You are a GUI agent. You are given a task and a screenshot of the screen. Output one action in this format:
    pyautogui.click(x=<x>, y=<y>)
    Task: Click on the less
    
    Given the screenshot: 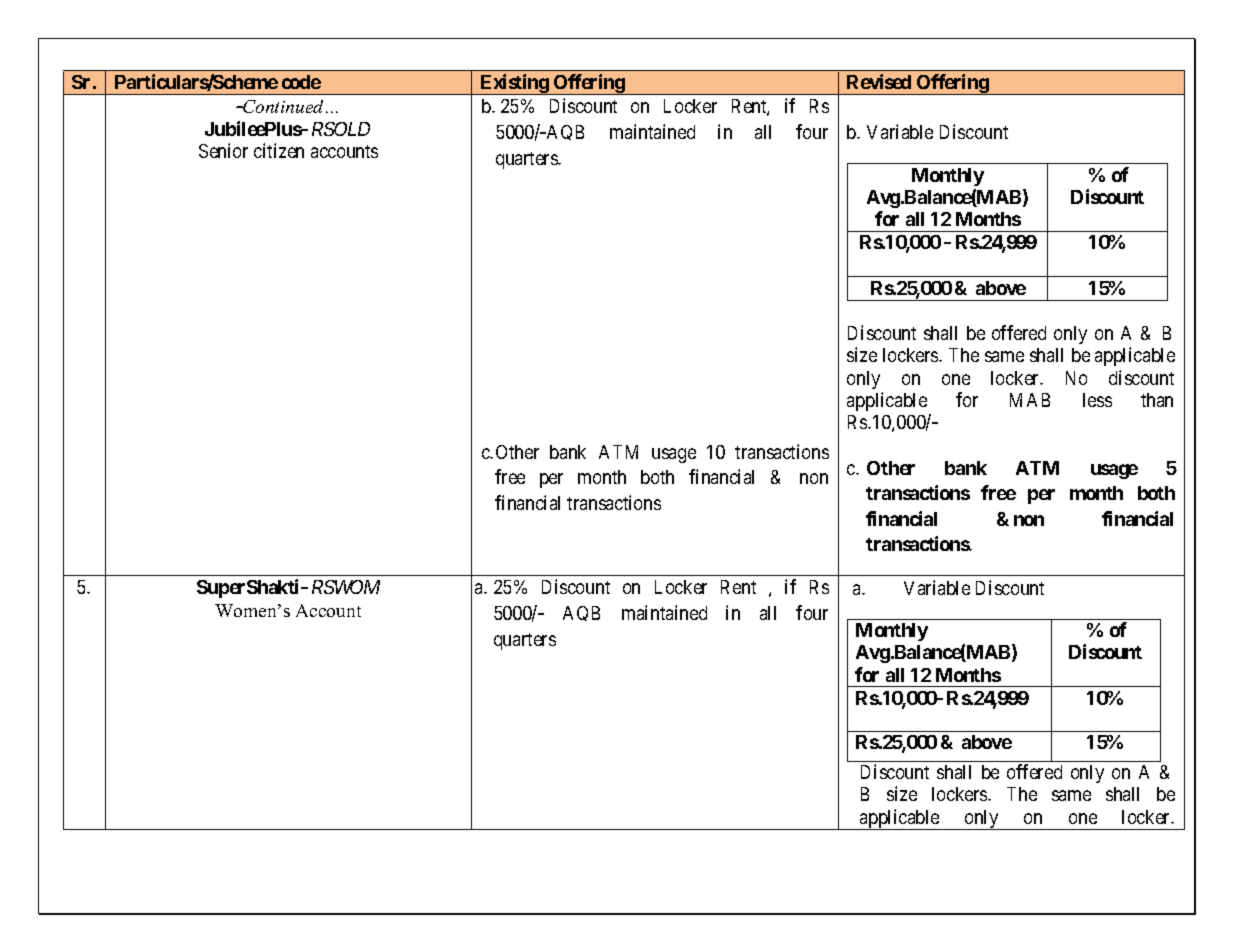 What is the action you would take?
    pyautogui.click(x=1097, y=400)
